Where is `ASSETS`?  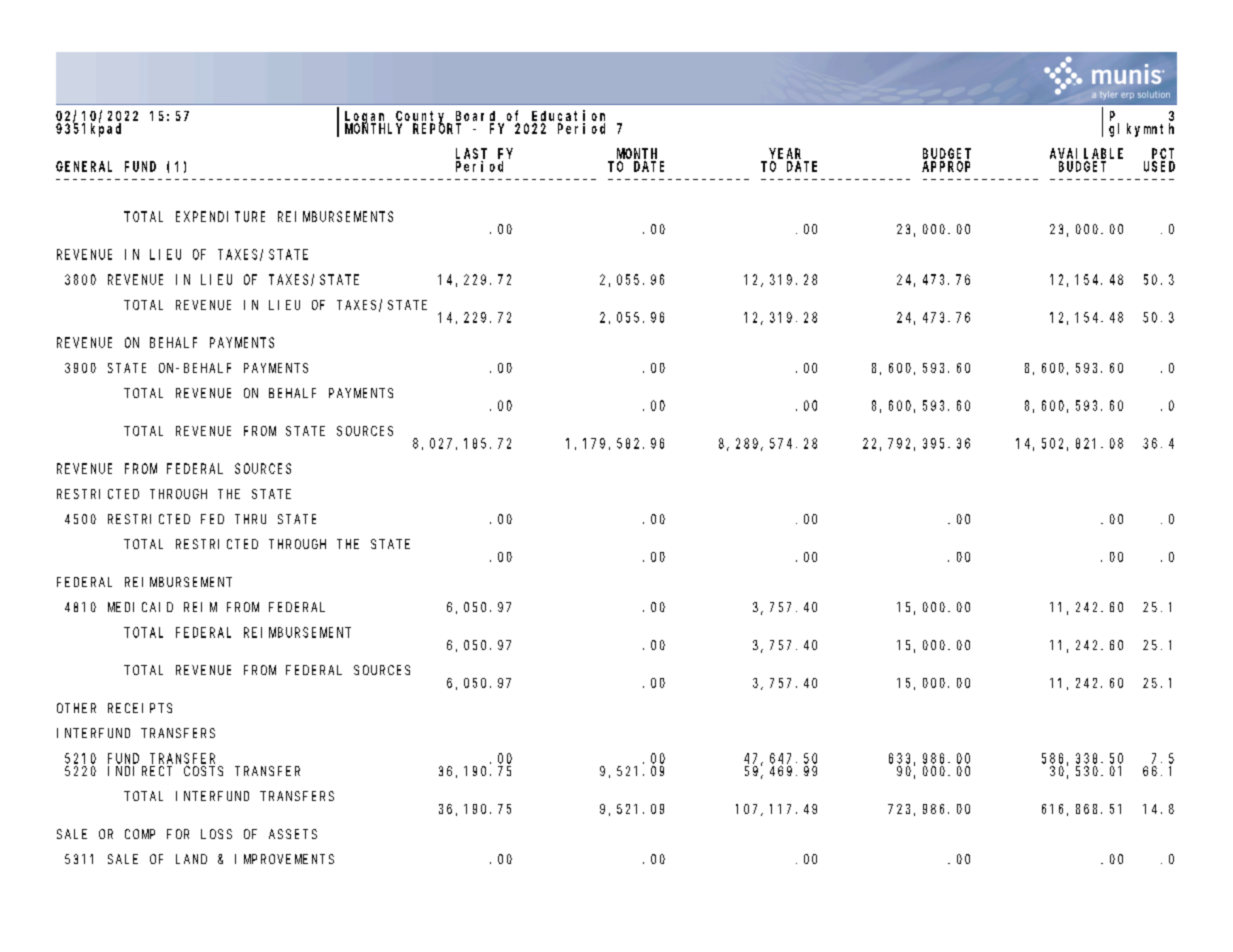
ASSETS is located at coordinates (293, 834).
